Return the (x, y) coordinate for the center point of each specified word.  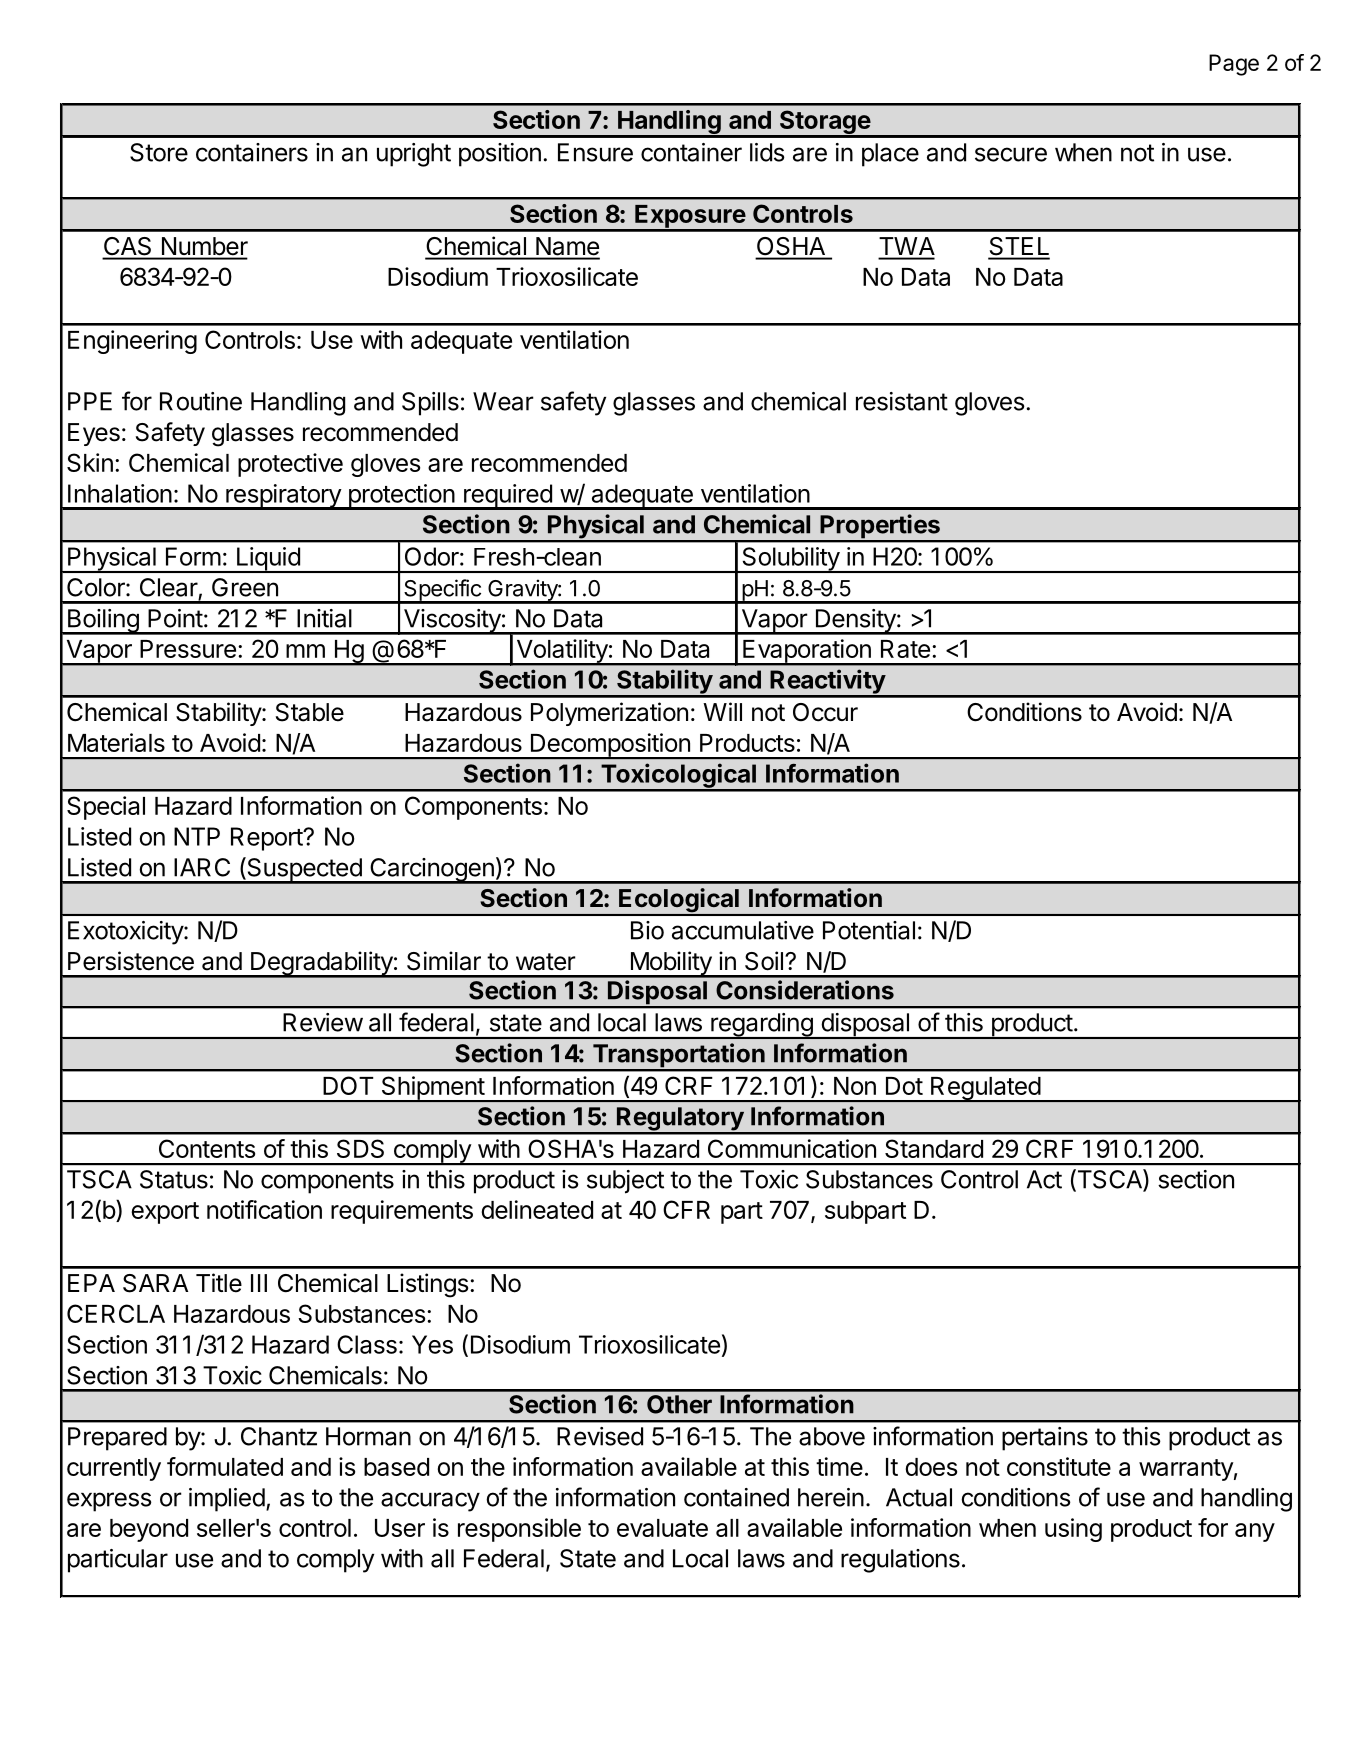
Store (159, 152)
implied (227, 1500)
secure (1011, 154)
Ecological (679, 901)
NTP (197, 836)
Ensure (595, 152)
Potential (869, 930)
